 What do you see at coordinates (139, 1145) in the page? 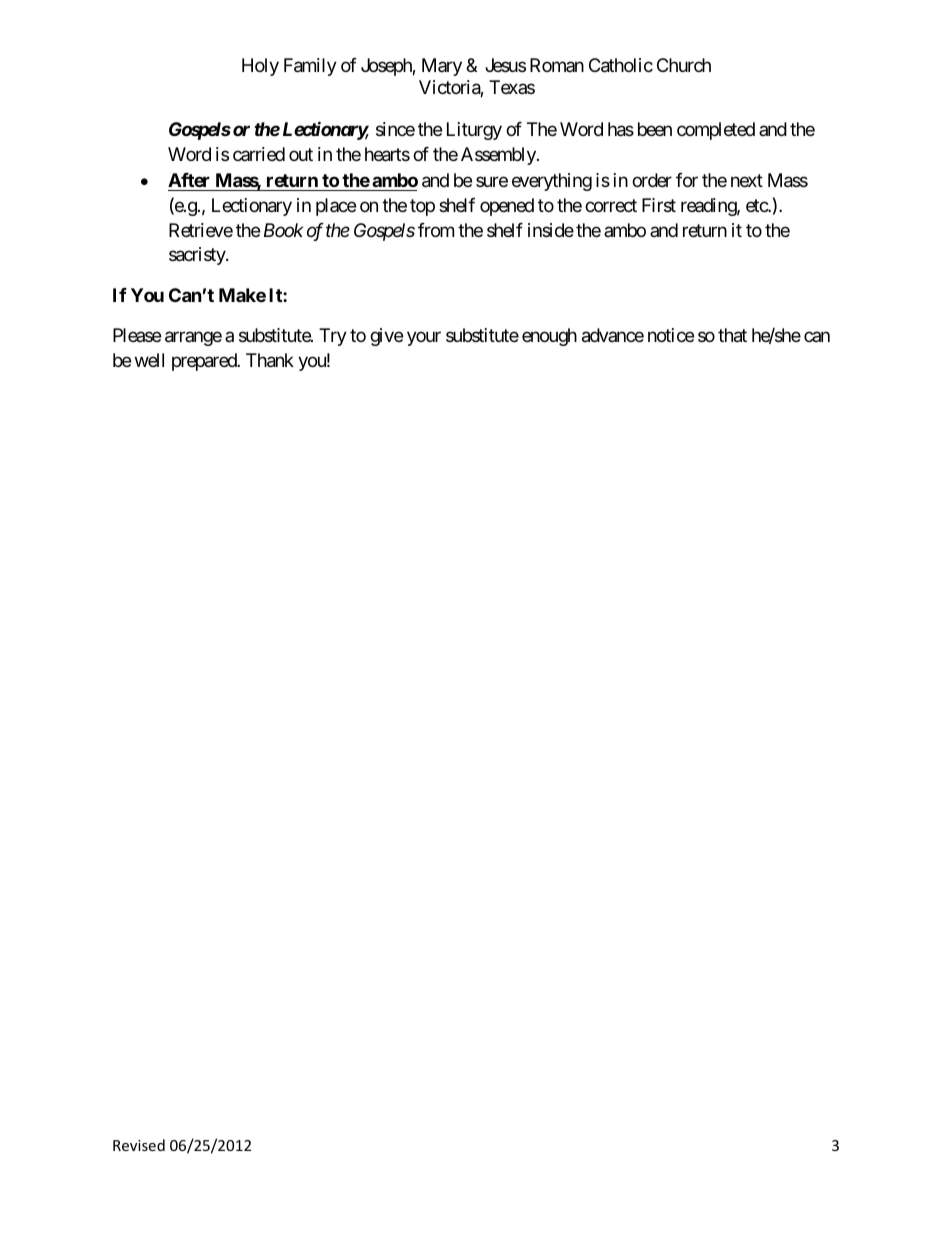
I see `Revised` at bounding box center [139, 1145].
